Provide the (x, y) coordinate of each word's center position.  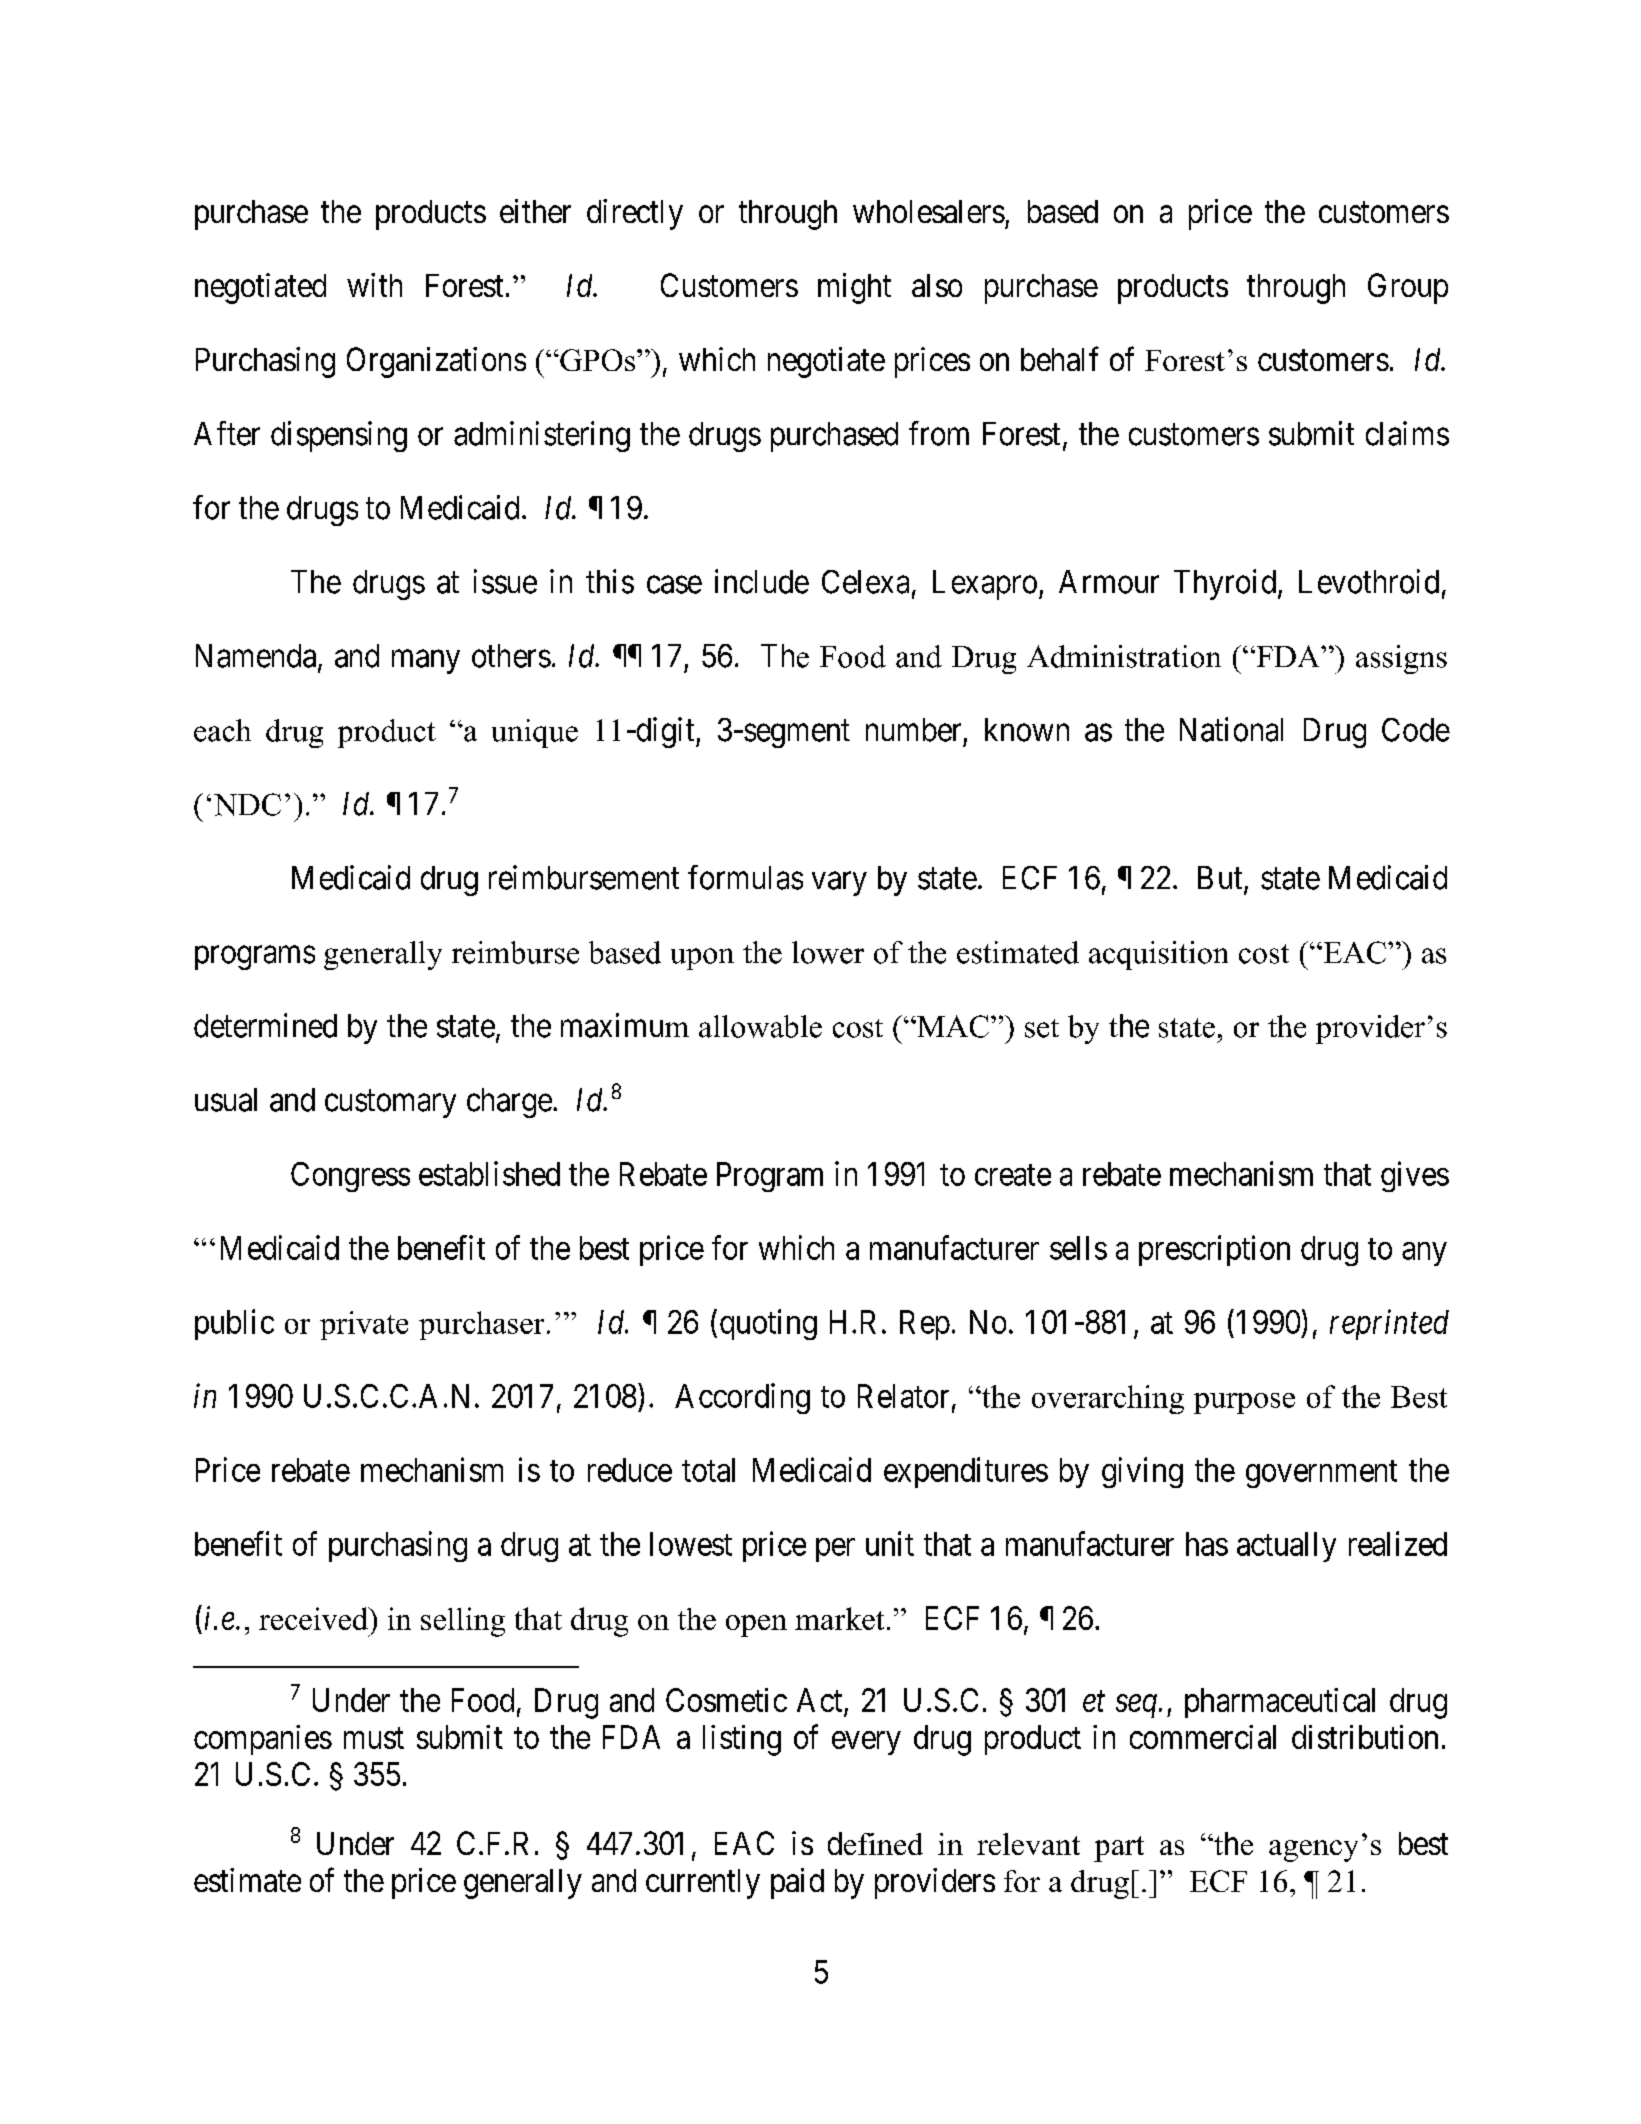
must (374, 1738)
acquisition (1158, 955)
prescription (1214, 1250)
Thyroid (1225, 584)
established (489, 1173)
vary (839, 884)
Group (1408, 288)
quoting (768, 1324)
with (374, 285)
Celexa (865, 582)
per (835, 1550)
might (854, 288)
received (314, 1618)
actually (1286, 1547)
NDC (247, 804)
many (426, 662)
